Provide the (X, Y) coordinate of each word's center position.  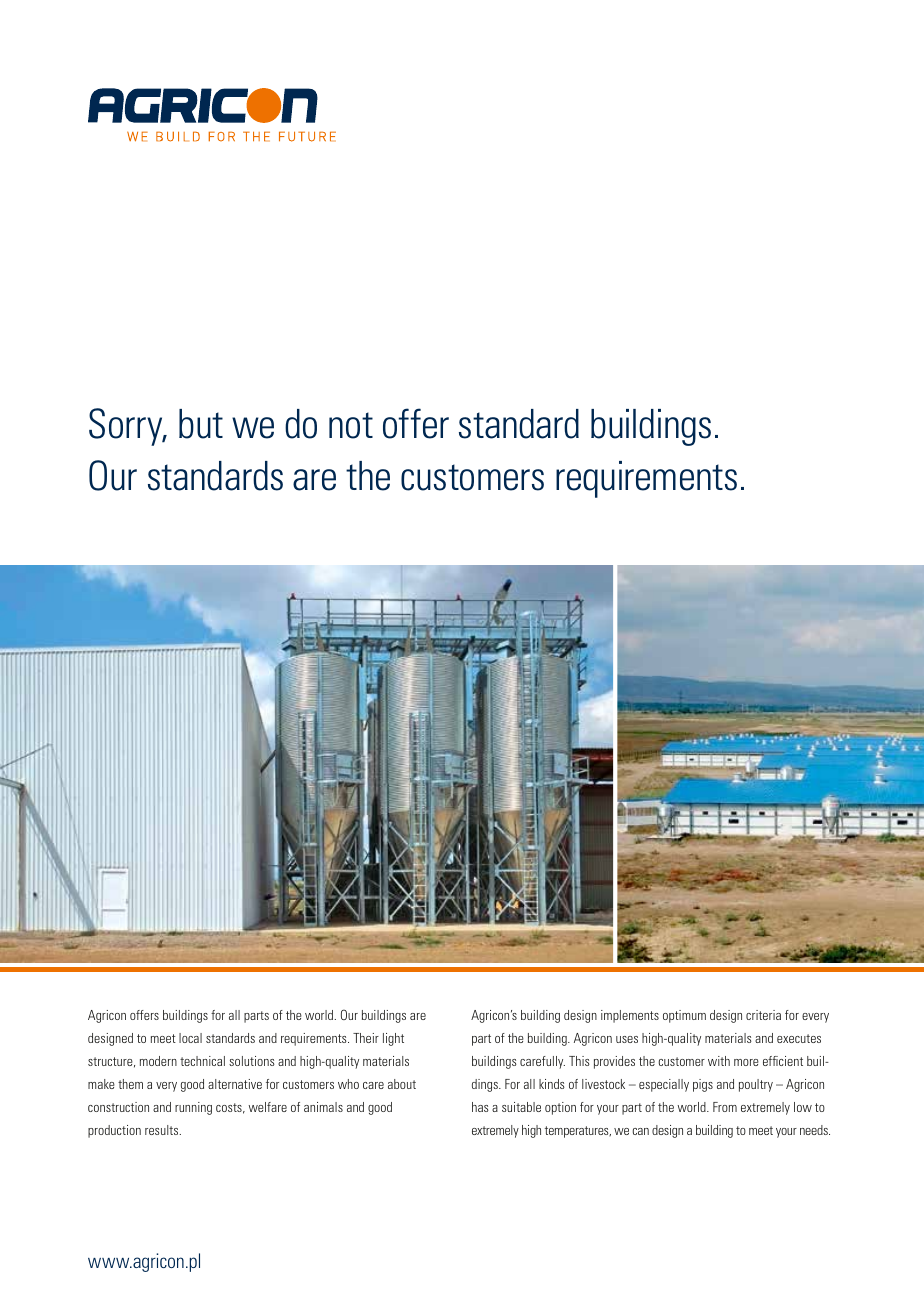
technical (202, 1061)
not (351, 425)
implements (630, 1016)
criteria (763, 1015)
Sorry (127, 427)
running (193, 1108)
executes (799, 1038)
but (201, 424)
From (725, 1107)
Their (366, 1038)
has (480, 1107)
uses (627, 1039)
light (393, 1039)
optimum (684, 1016)
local (190, 1038)
